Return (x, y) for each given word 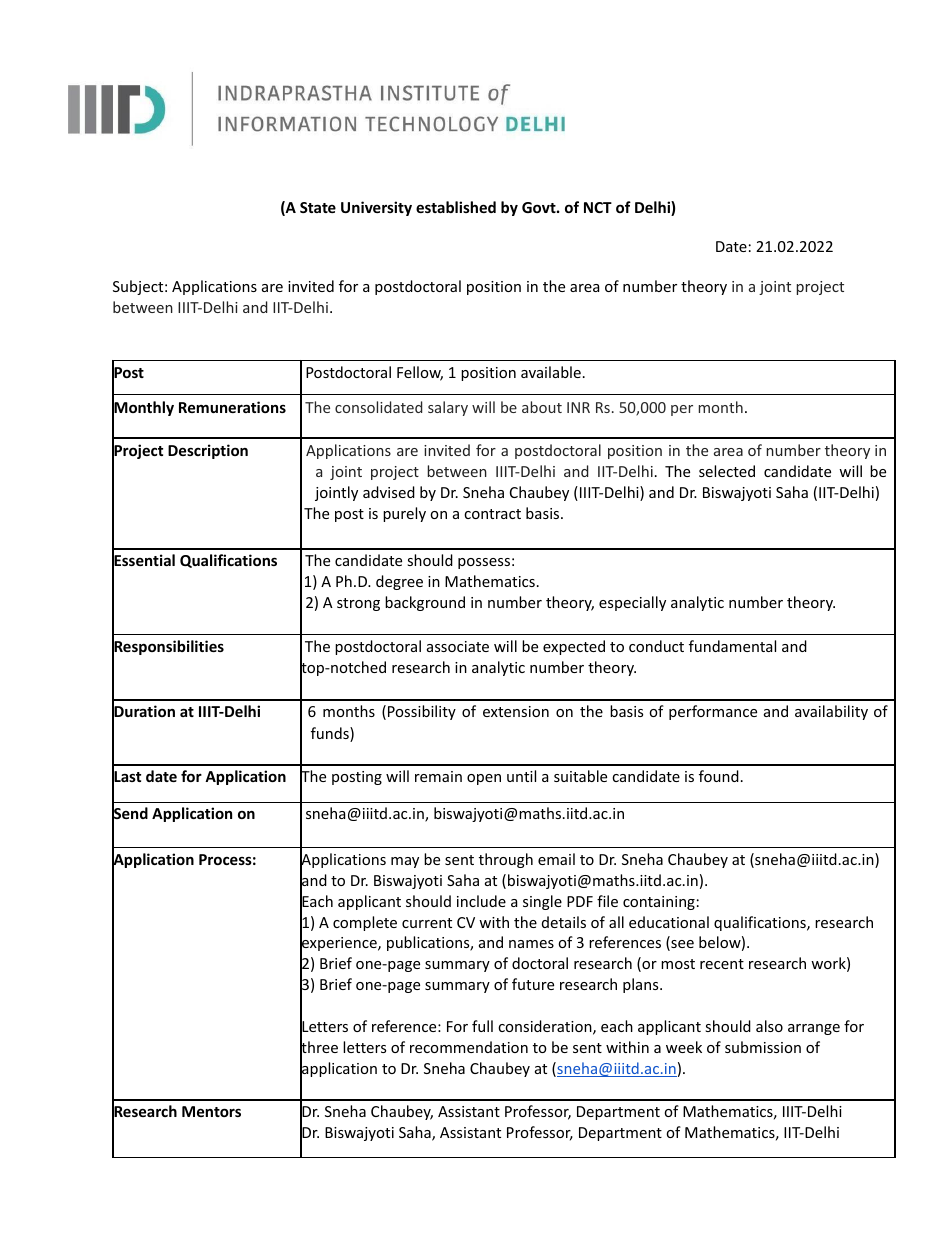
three (319, 1047)
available (551, 372)
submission (763, 1047)
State (318, 207)
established (456, 207)
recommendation (469, 1047)
